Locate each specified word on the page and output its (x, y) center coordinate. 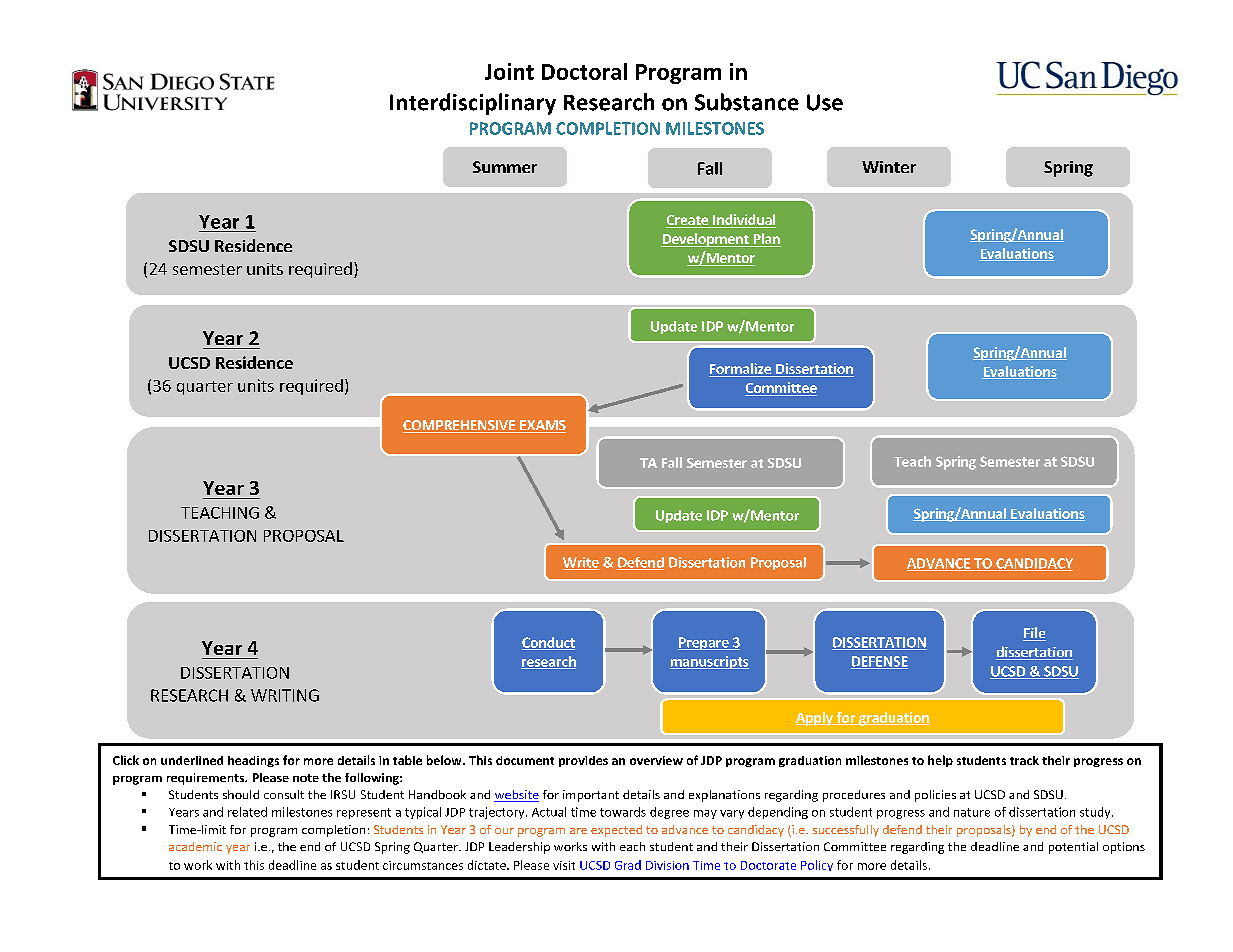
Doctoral (584, 71)
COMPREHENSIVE (460, 426)
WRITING (285, 695)
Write (581, 563)
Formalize (741, 370)
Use (825, 102)
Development (706, 240)
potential (1073, 848)
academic (195, 846)
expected (616, 831)
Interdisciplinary (473, 104)
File (1034, 634)
